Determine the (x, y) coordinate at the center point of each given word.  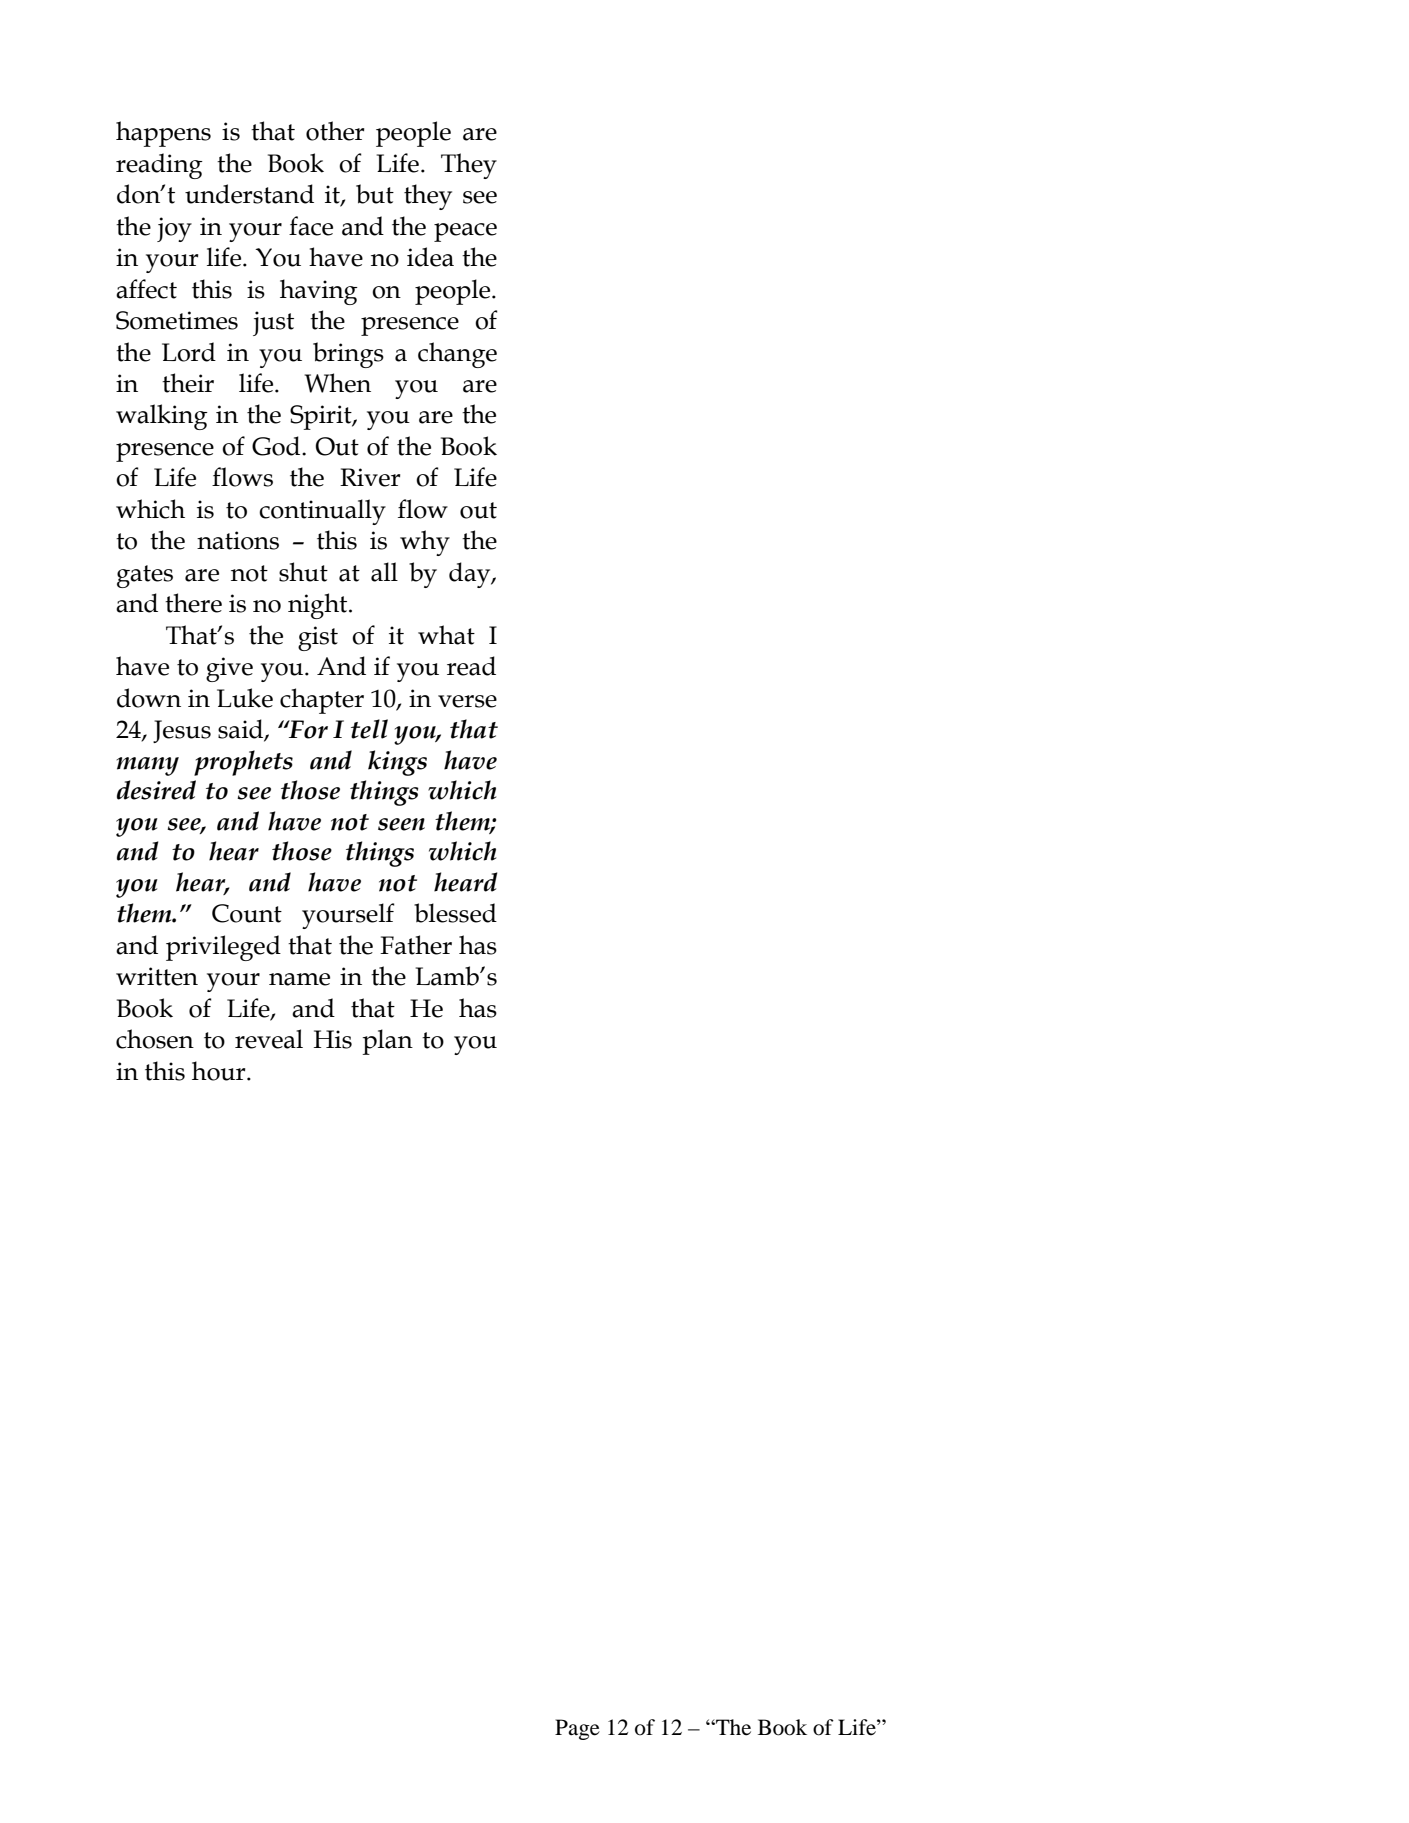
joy (174, 229)
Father (416, 945)
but (375, 194)
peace (465, 232)
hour (220, 1071)
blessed (455, 913)
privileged (223, 948)
